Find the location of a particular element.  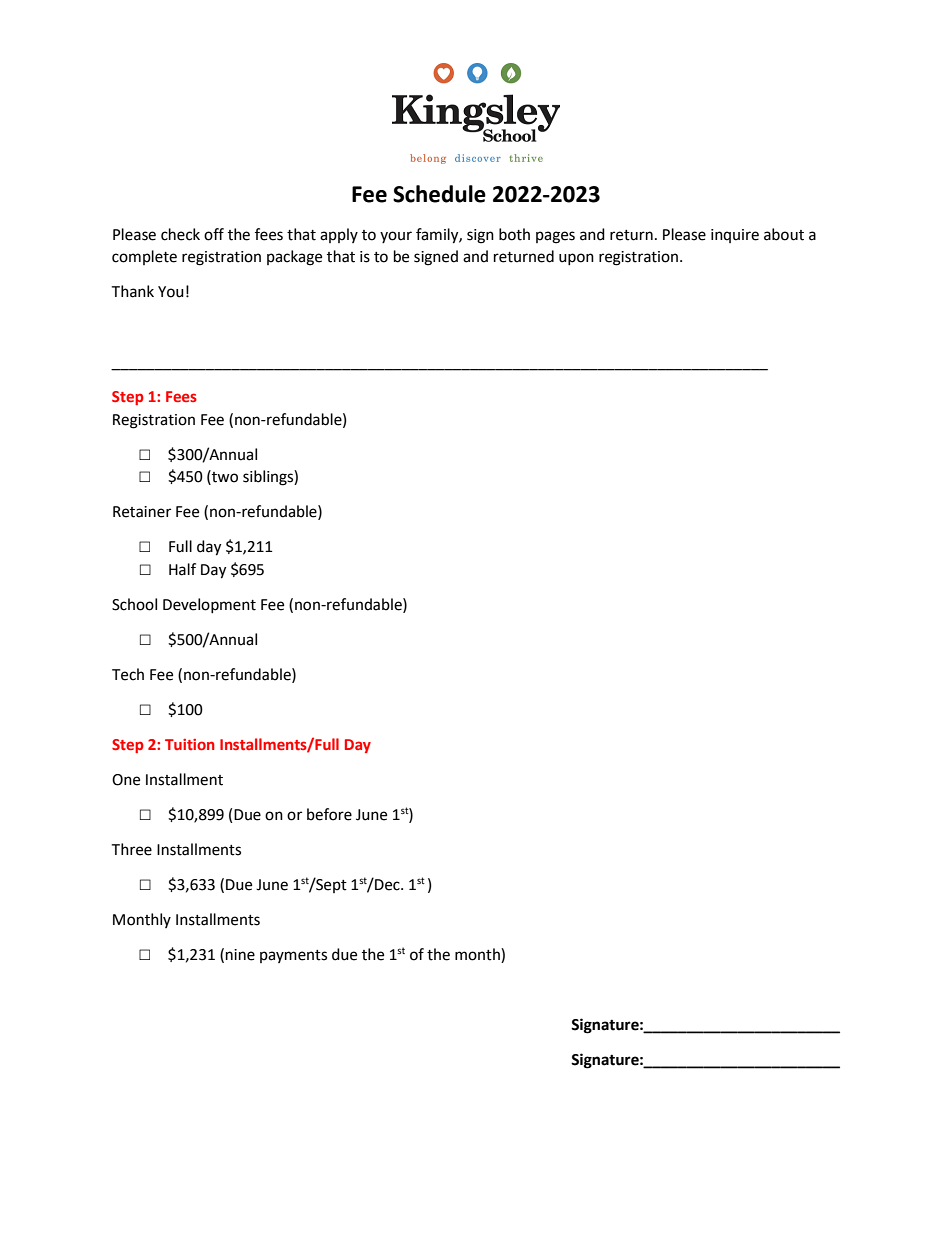

payments is located at coordinates (293, 956).
